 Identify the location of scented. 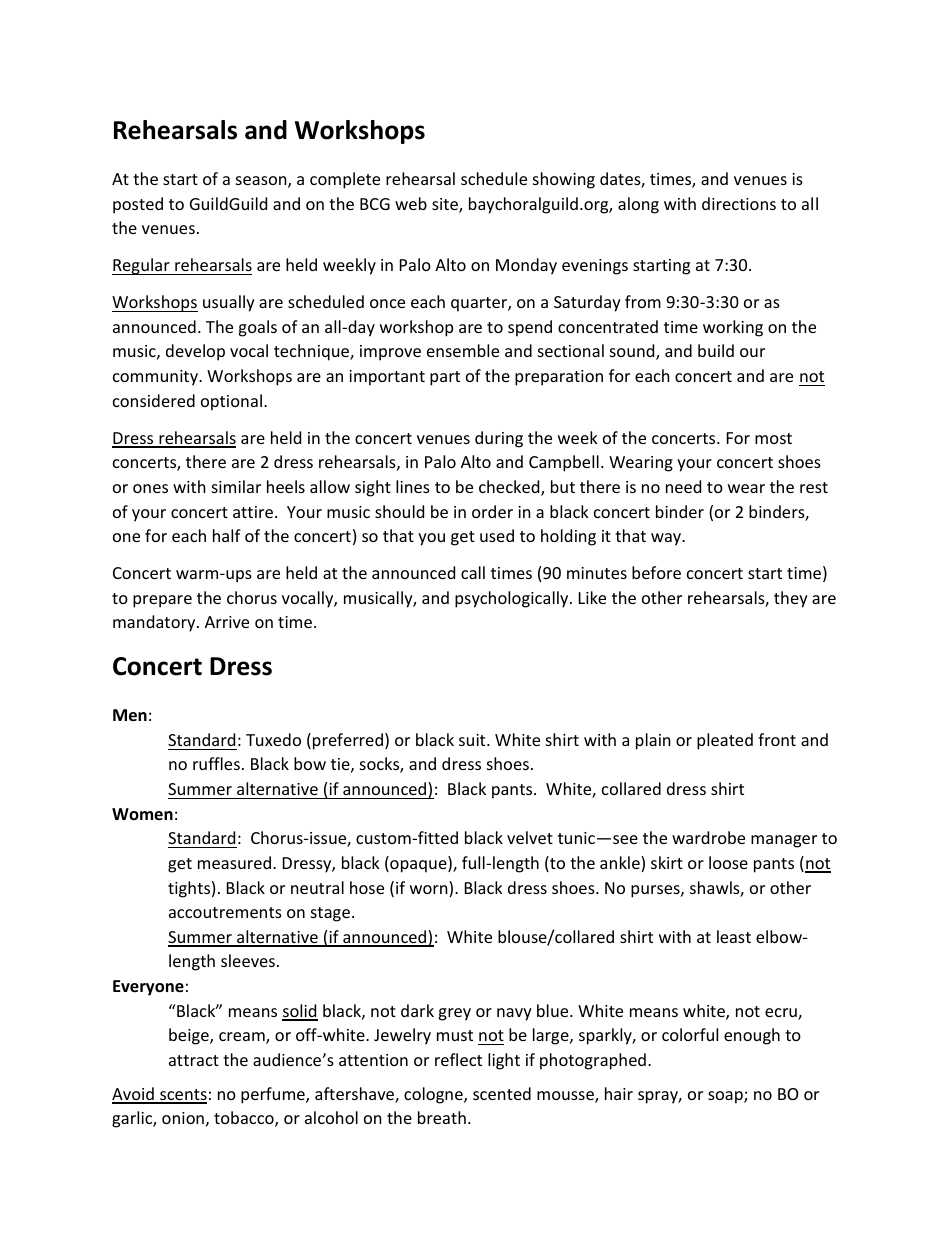
(502, 1093).
